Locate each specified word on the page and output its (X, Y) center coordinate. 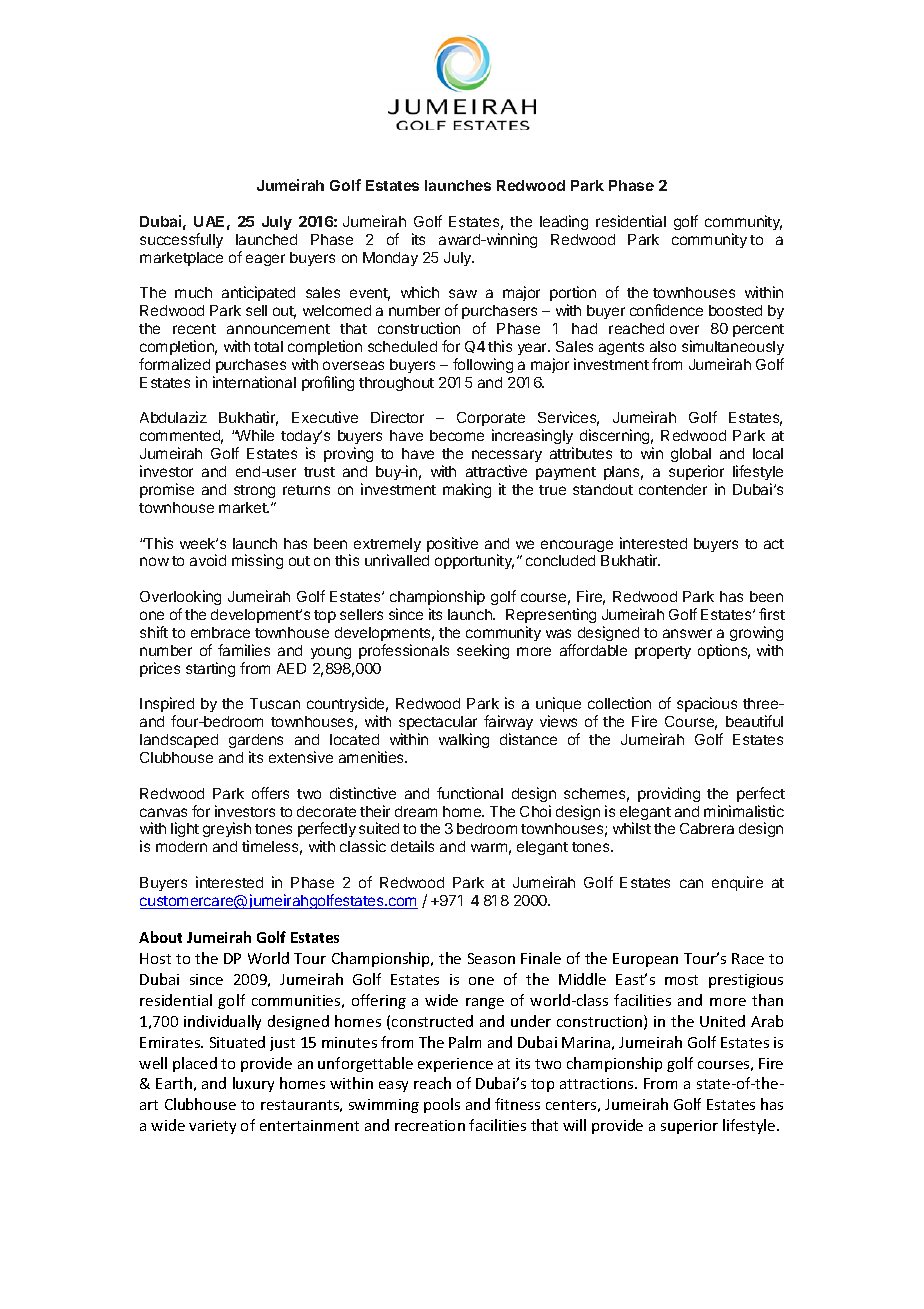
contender (673, 489)
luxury (253, 1084)
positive (452, 544)
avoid (208, 560)
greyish (227, 831)
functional (470, 793)
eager (265, 260)
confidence (666, 310)
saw (463, 293)
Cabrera (707, 828)
